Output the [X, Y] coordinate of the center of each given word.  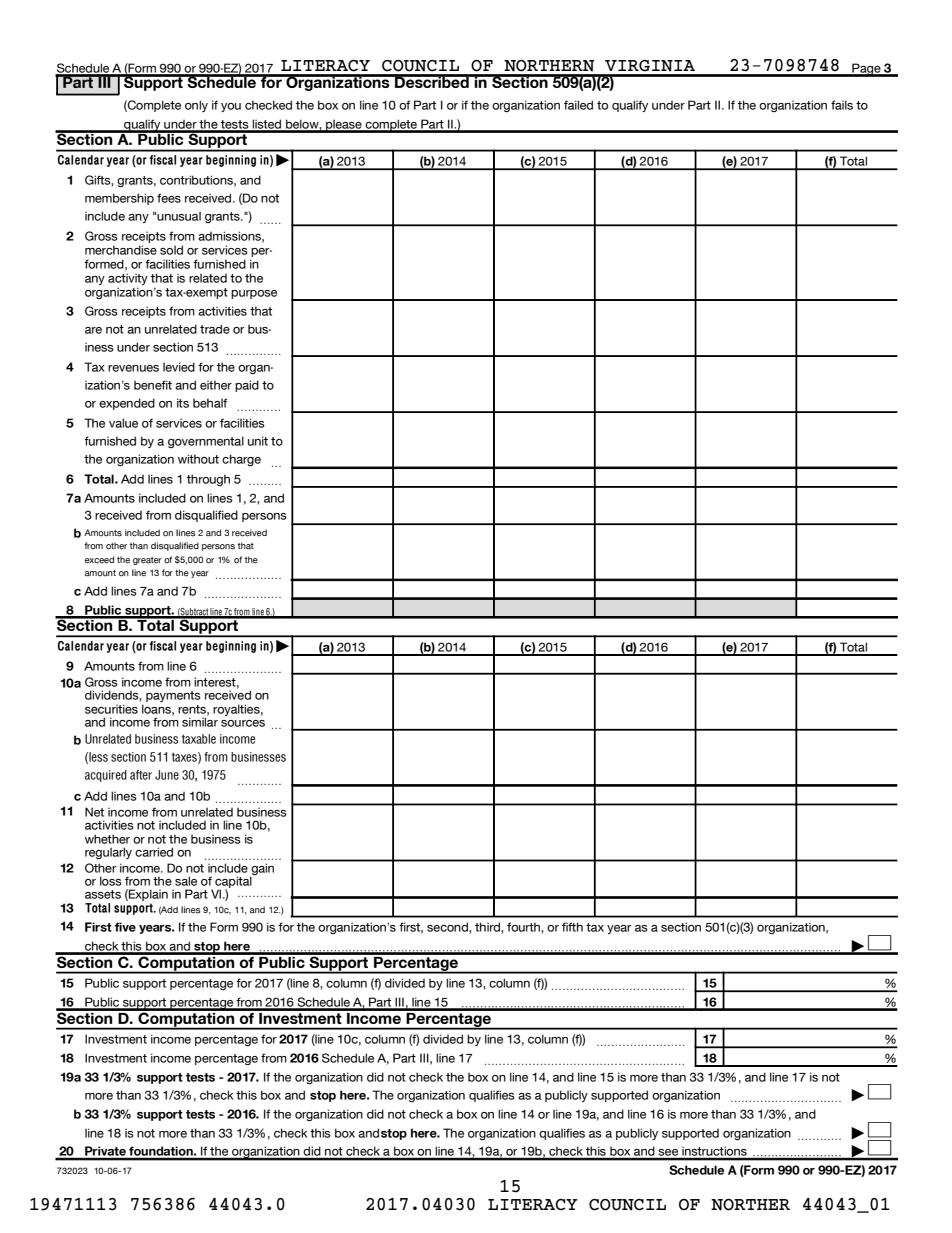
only [196, 106]
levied [179, 367]
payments [173, 696]
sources [243, 723]
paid [247, 386]
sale [186, 881]
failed [578, 105]
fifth [572, 927]
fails [842, 105]
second [448, 927]
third [488, 927]
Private [105, 1152]
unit [258, 441]
